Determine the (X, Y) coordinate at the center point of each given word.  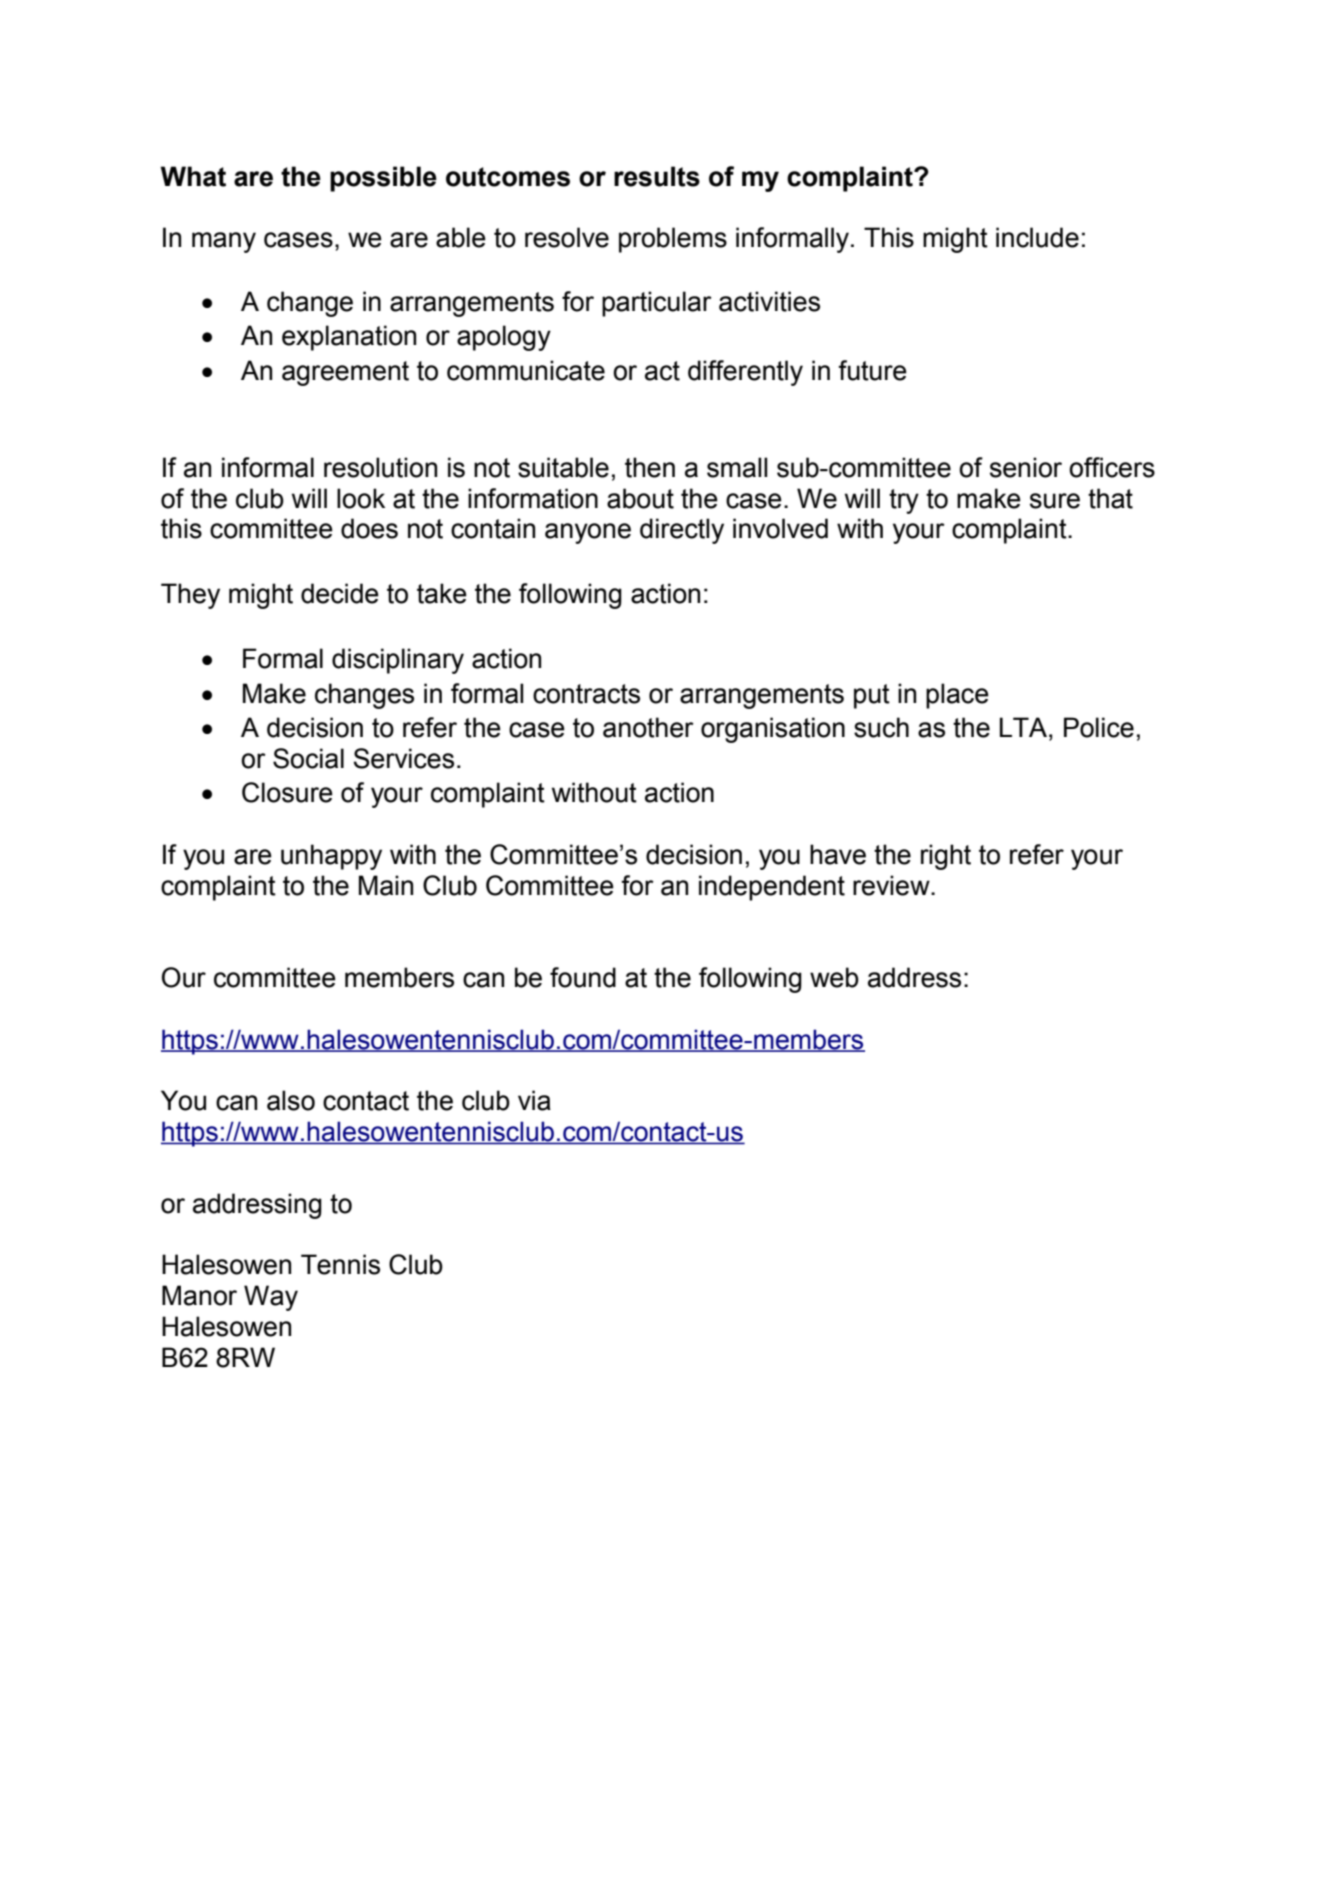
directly (682, 531)
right (946, 857)
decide (340, 593)
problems (673, 240)
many (224, 242)
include (1037, 237)
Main (386, 885)
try (904, 501)
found (583, 977)
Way (271, 1298)
